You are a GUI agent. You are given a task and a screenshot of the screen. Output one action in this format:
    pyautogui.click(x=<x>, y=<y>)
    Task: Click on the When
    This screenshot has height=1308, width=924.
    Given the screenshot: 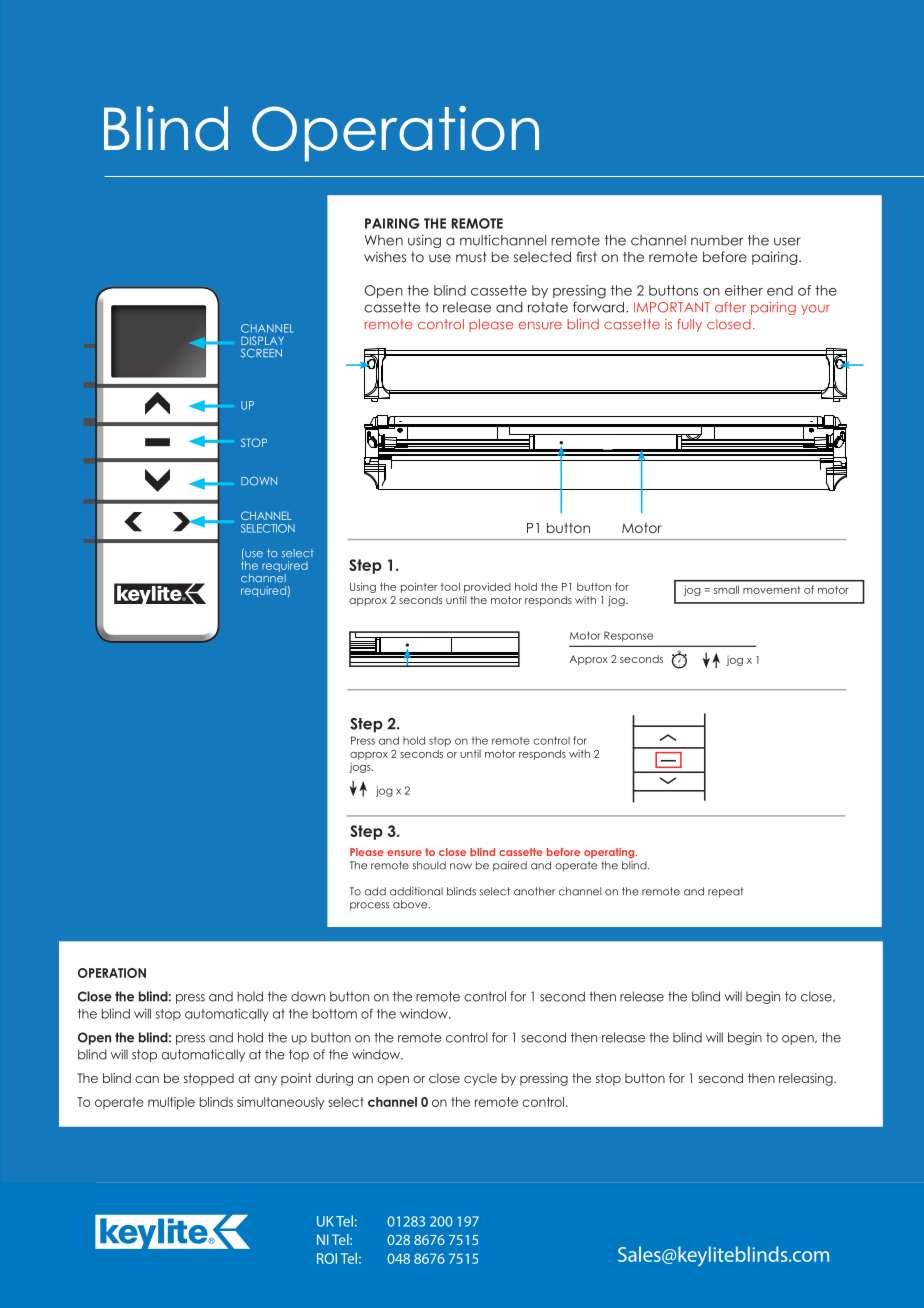 What is the action you would take?
    pyautogui.click(x=384, y=240)
